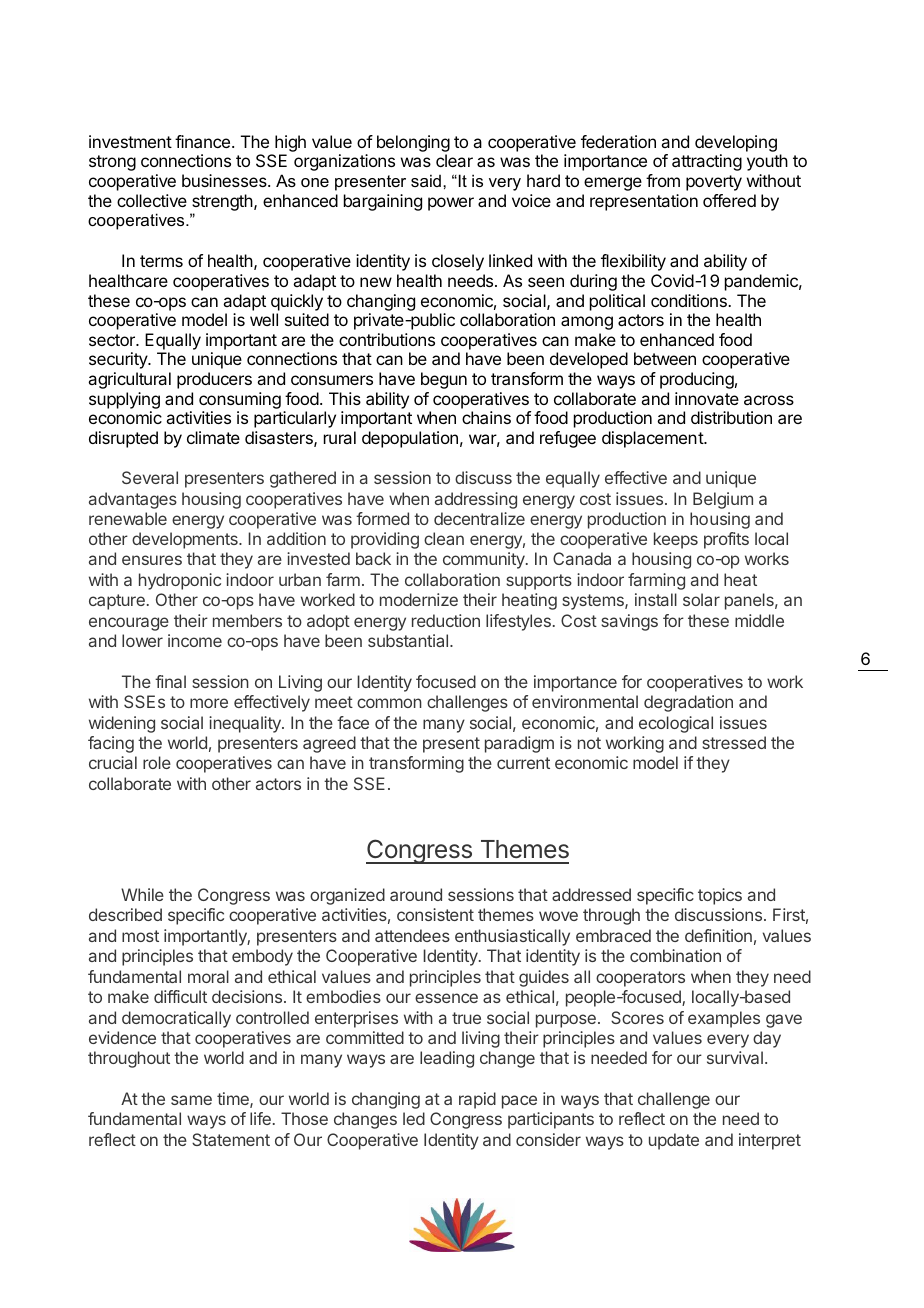  Describe the element at coordinates (701, 599) in the screenshot. I see `solar` at that location.
